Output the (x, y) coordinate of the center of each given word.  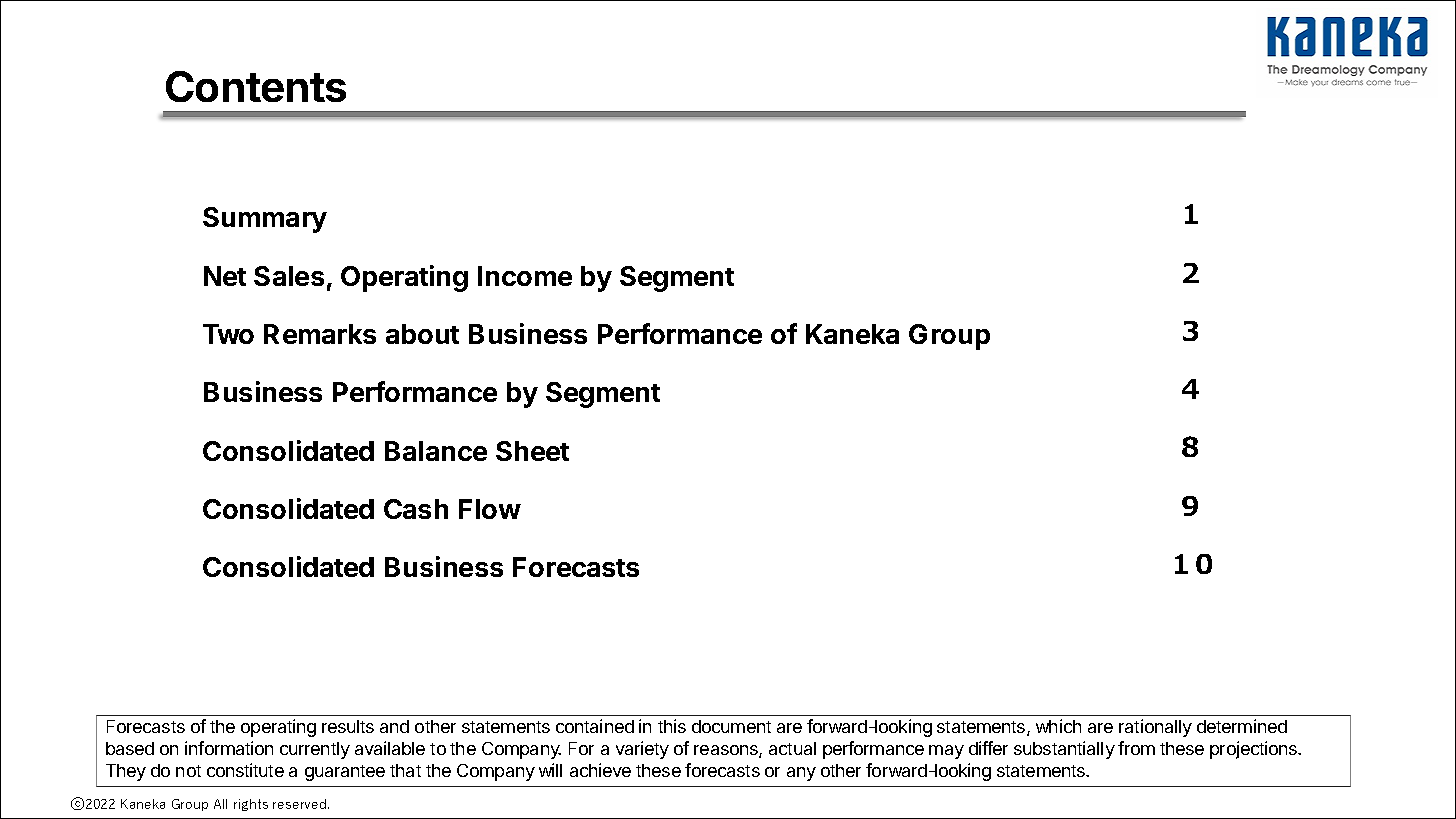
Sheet (532, 451)
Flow (490, 509)
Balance (436, 451)
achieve (600, 770)
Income (525, 276)
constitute (245, 770)
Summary (265, 220)
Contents (256, 86)
